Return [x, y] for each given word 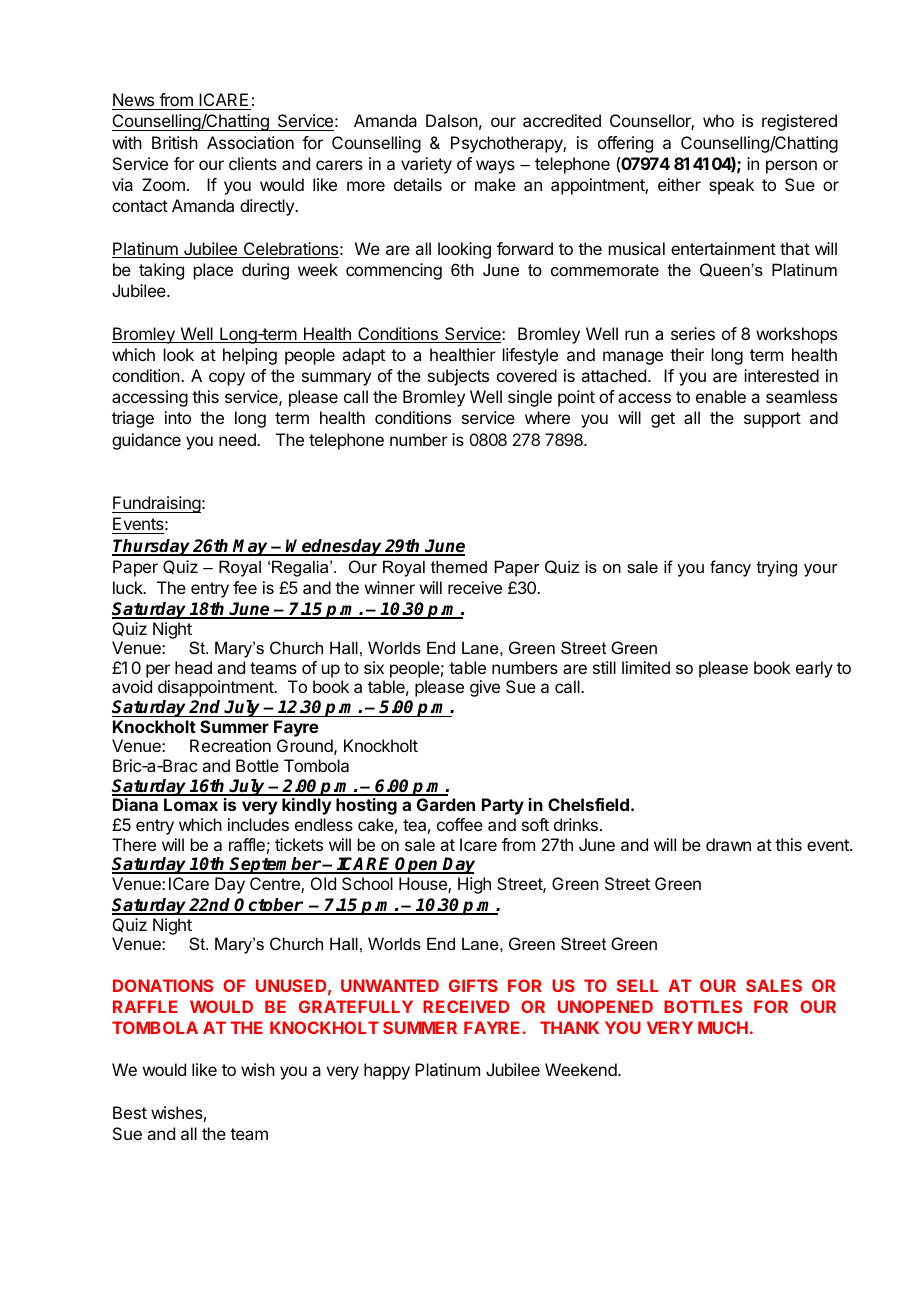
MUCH [723, 1027]
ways [495, 167]
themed [459, 566]
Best [130, 1112]
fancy [730, 568]
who [718, 120]
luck [129, 587]
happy [387, 1071]
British [175, 142]
